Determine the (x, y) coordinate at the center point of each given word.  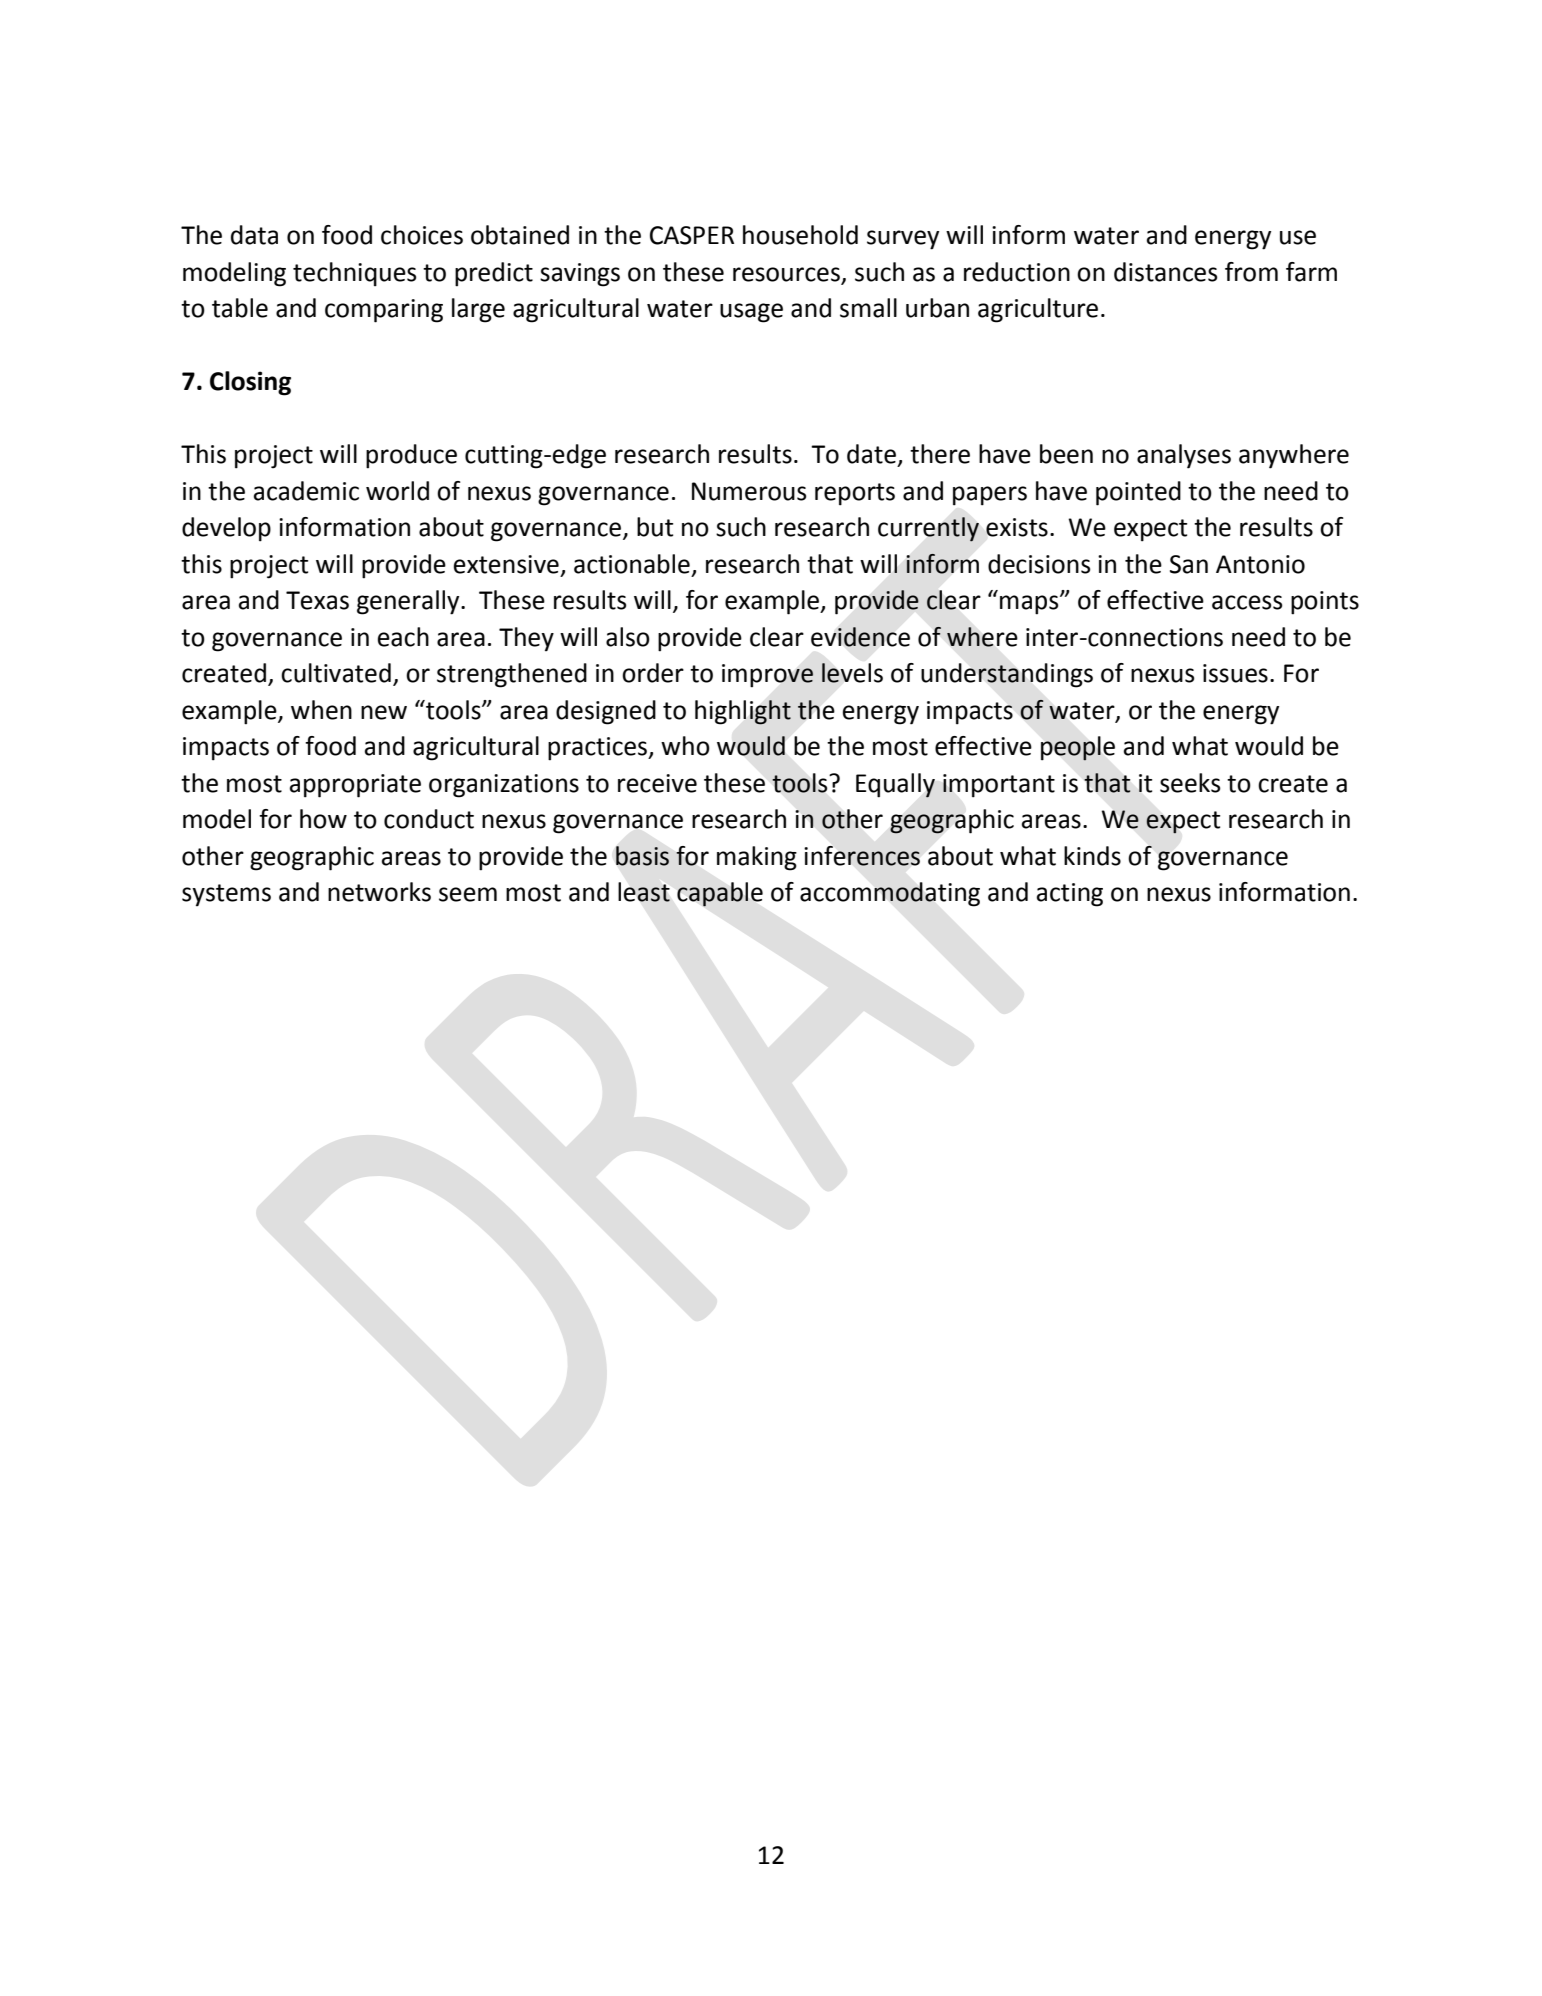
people (1078, 748)
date (873, 455)
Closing (250, 383)
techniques (354, 274)
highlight (743, 712)
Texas (317, 600)
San (1189, 564)
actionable (632, 564)
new (384, 712)
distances (1165, 272)
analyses (1184, 456)
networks (379, 892)
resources (786, 274)
